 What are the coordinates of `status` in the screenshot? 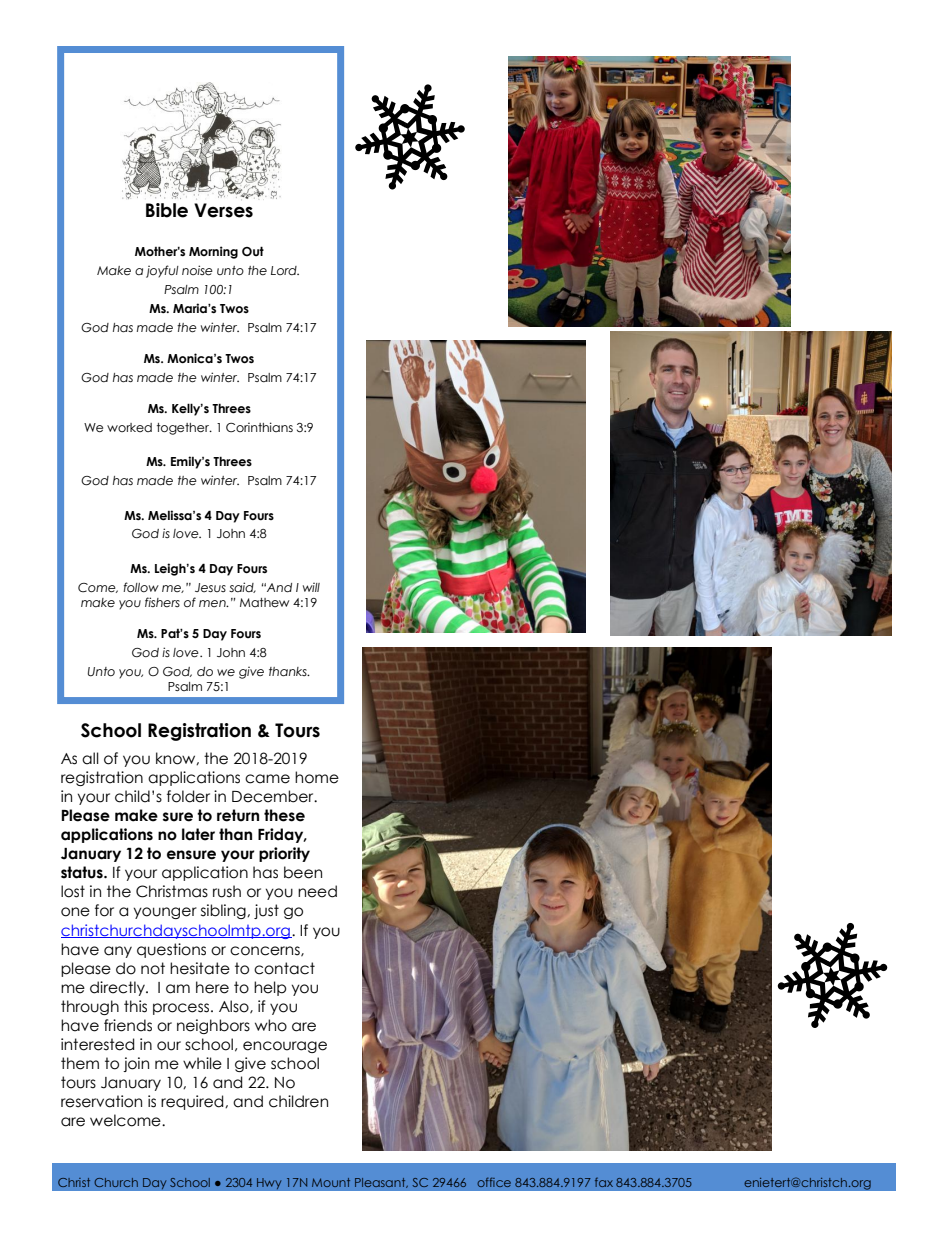 It's located at (83, 872).
